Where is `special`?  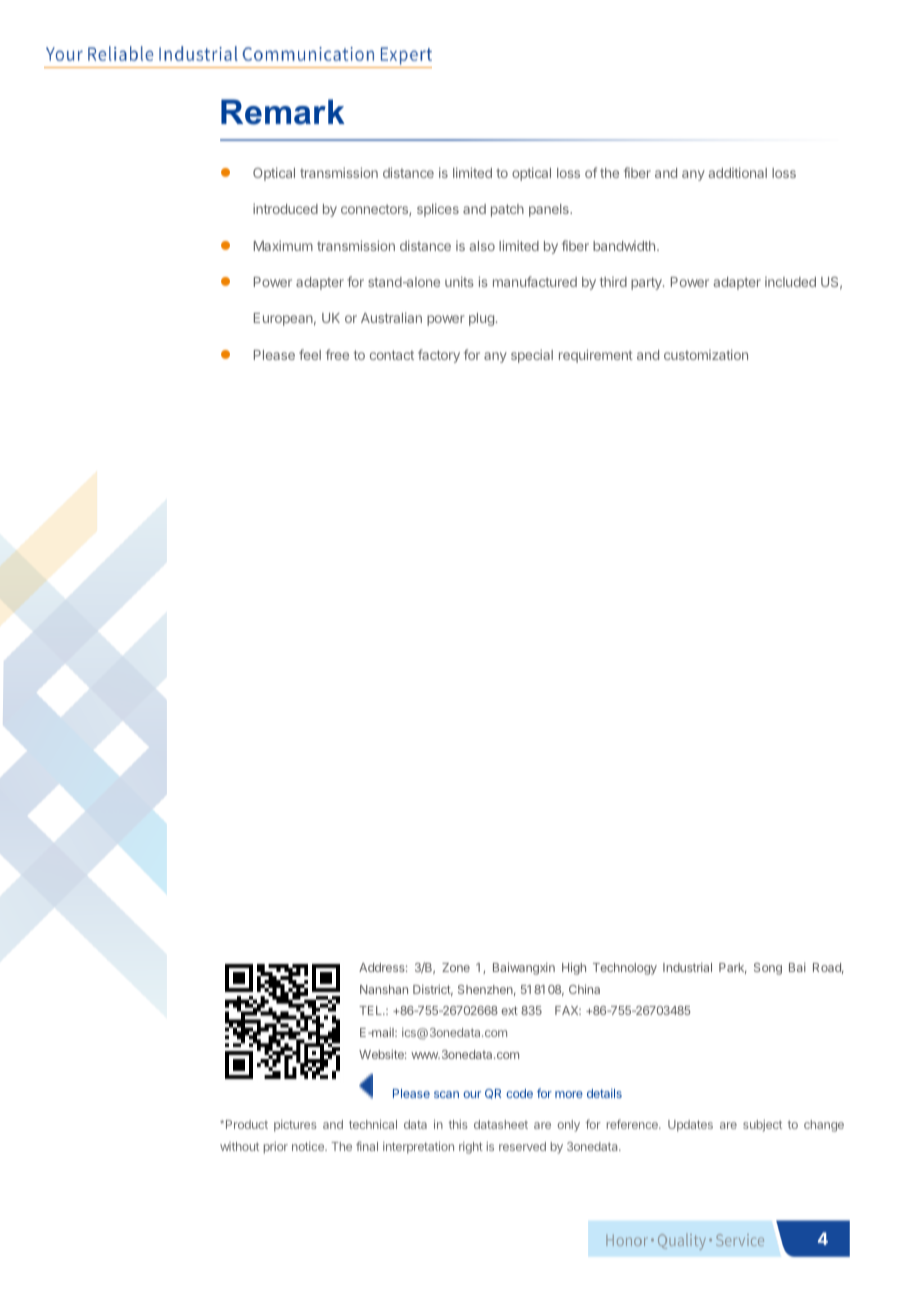 special is located at coordinates (532, 356).
